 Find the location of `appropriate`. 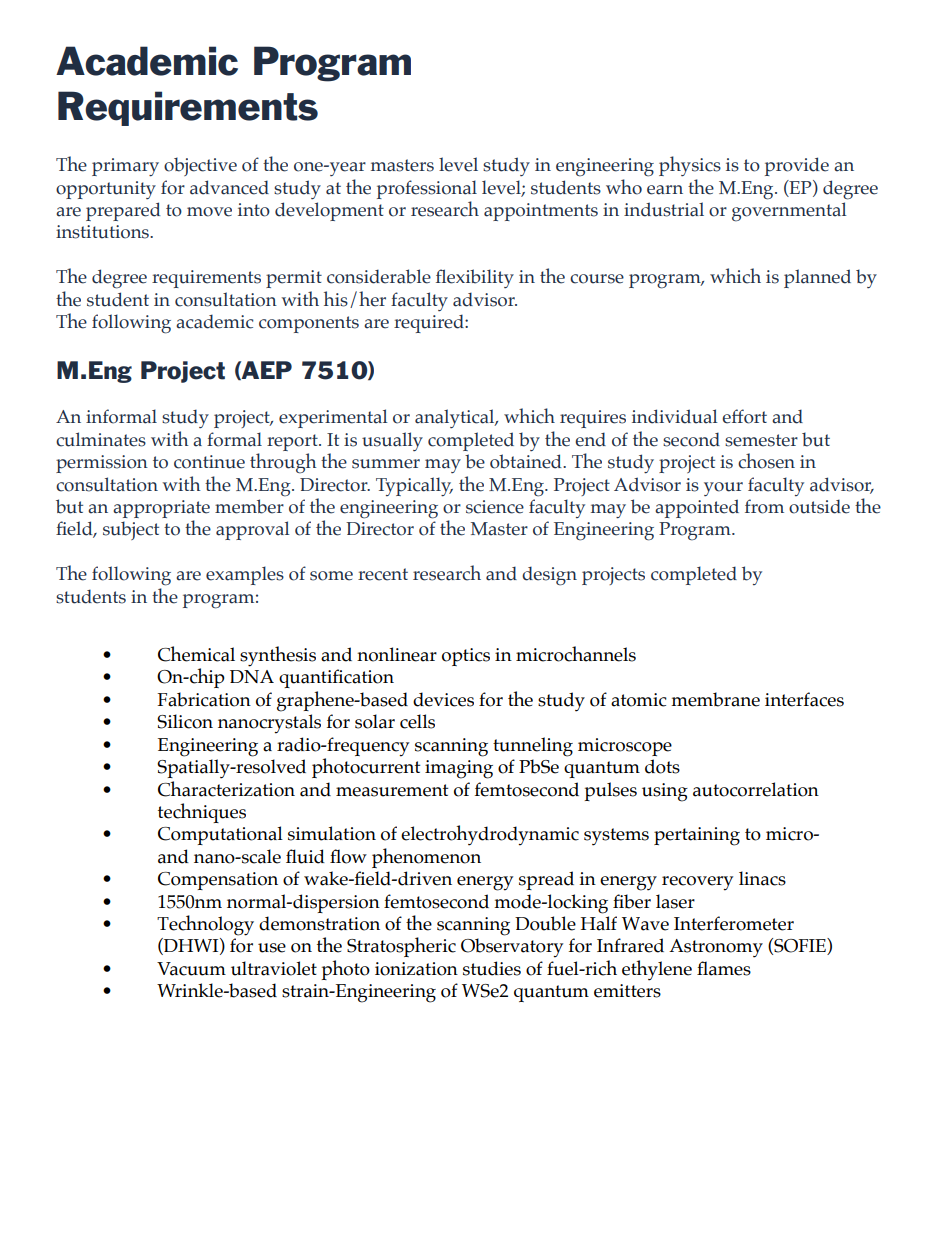

appropriate is located at coordinates (161, 510).
